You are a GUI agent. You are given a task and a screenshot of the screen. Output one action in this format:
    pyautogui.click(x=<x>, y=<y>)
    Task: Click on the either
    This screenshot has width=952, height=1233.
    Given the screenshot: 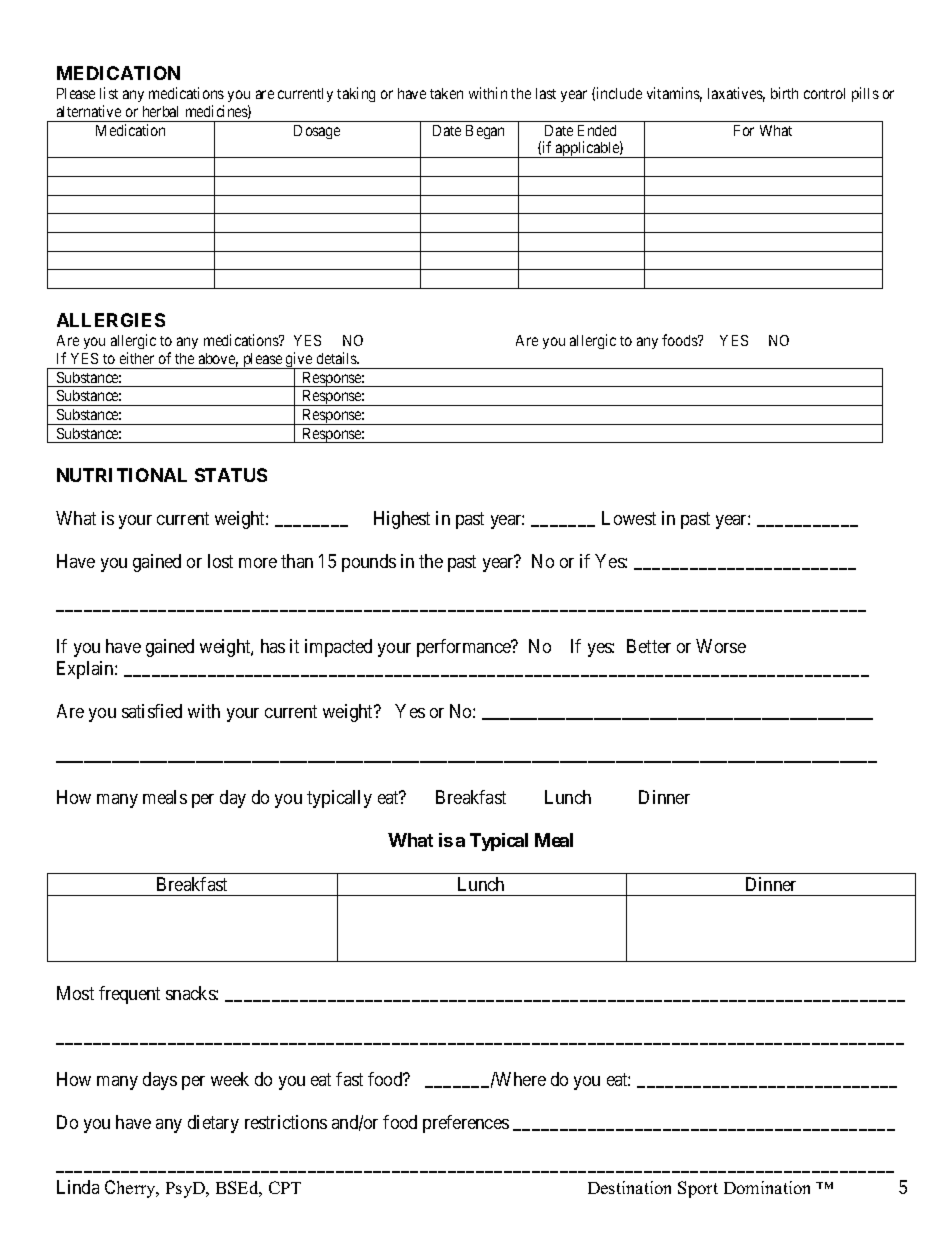 What is the action you would take?
    pyautogui.click(x=137, y=358)
